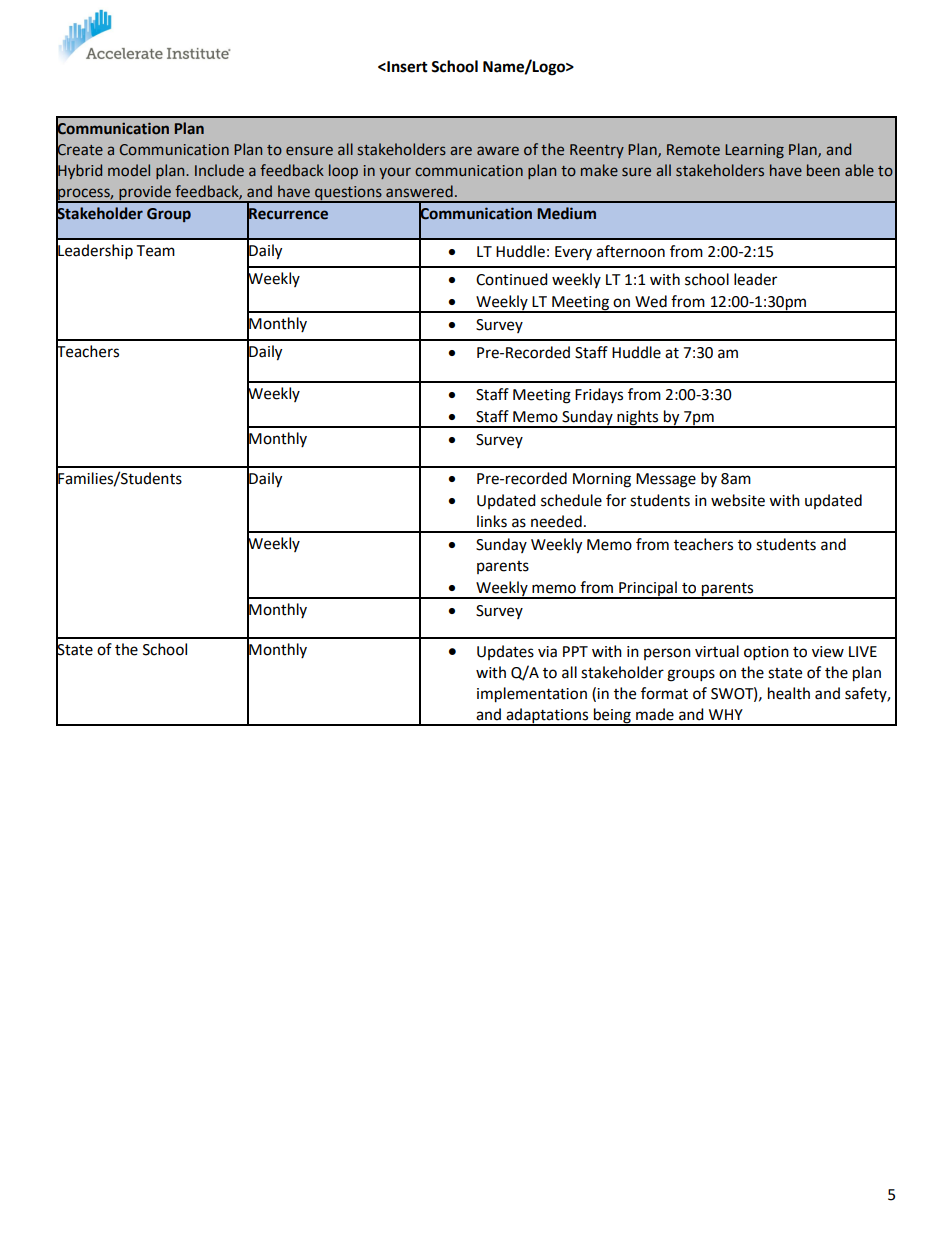 The height and width of the screenshot is (1233, 952). Describe the element at coordinates (219, 170) in the screenshot. I see `Include` at that location.
